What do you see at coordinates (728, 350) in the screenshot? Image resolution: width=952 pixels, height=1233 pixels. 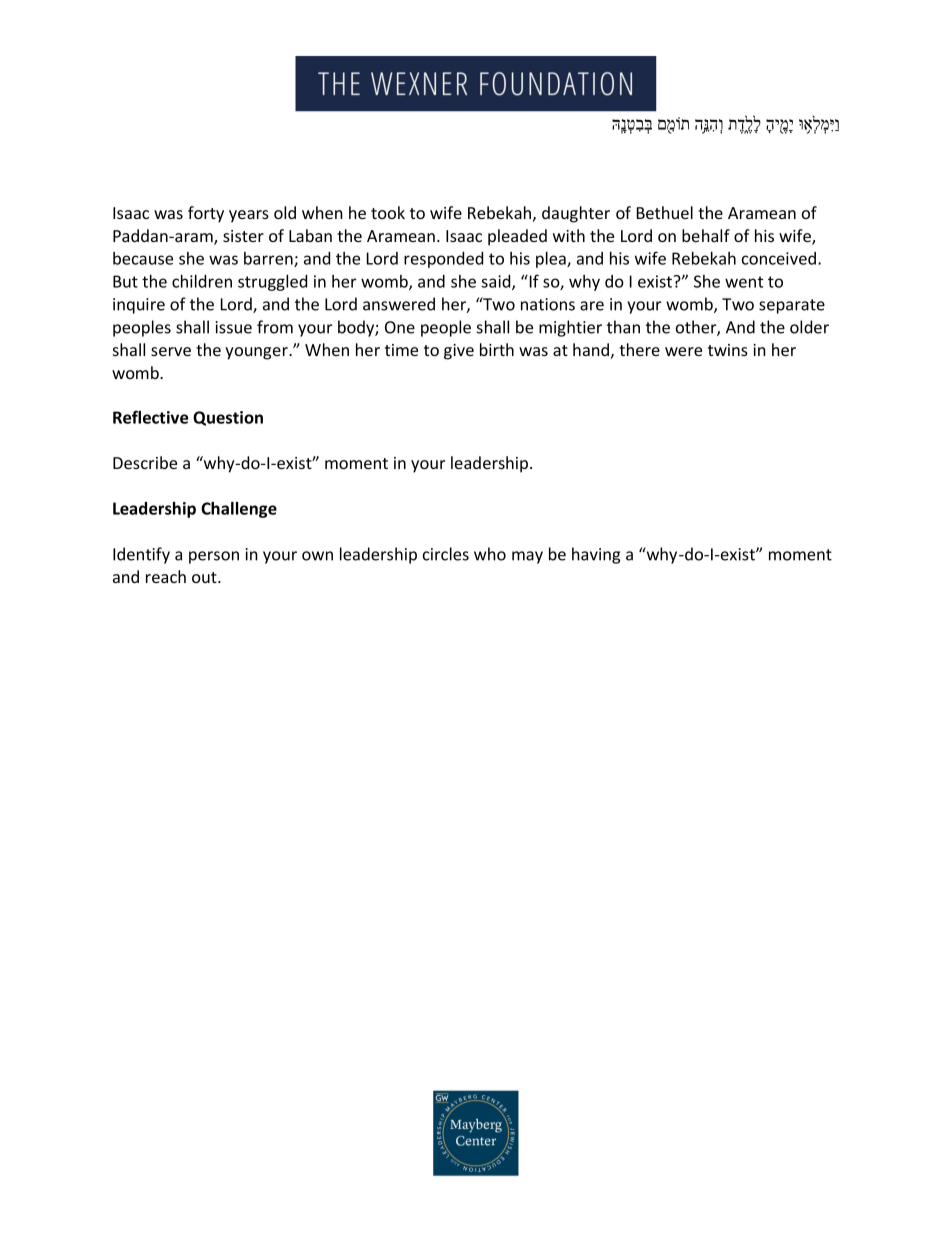 I see `twins` at bounding box center [728, 350].
